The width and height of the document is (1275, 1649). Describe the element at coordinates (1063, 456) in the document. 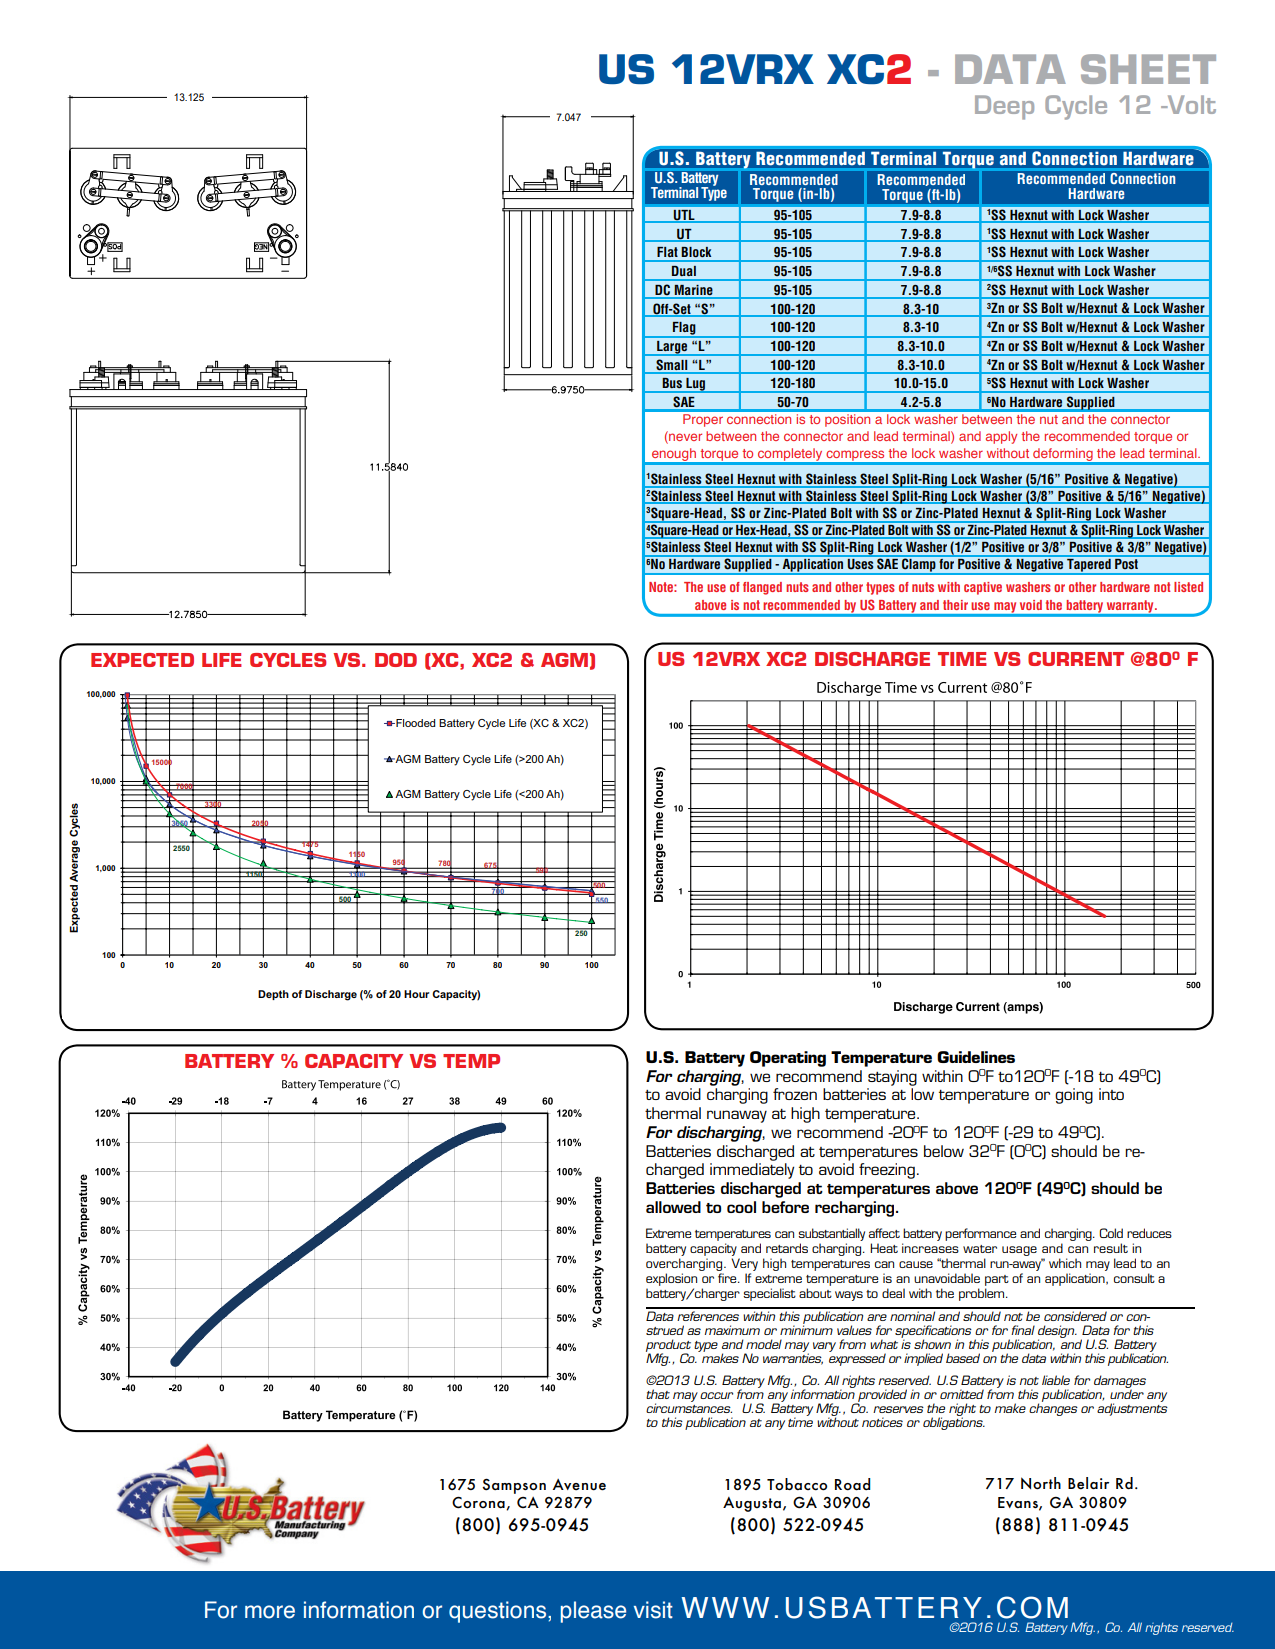

I see `deforming` at that location.
